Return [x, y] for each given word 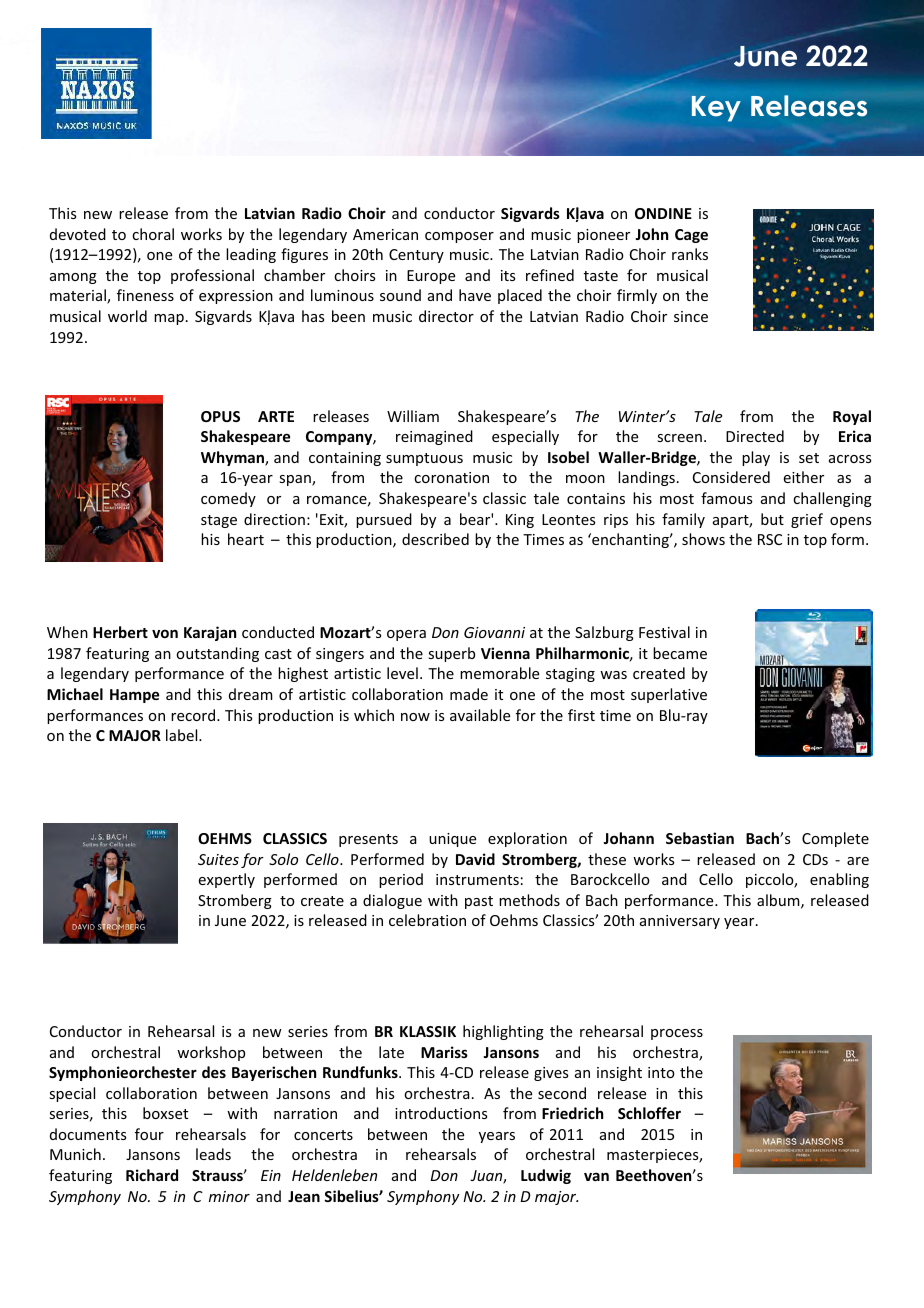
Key [716, 109]
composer [459, 237]
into [661, 1072]
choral [153, 234]
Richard [152, 1175]
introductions [441, 1113]
